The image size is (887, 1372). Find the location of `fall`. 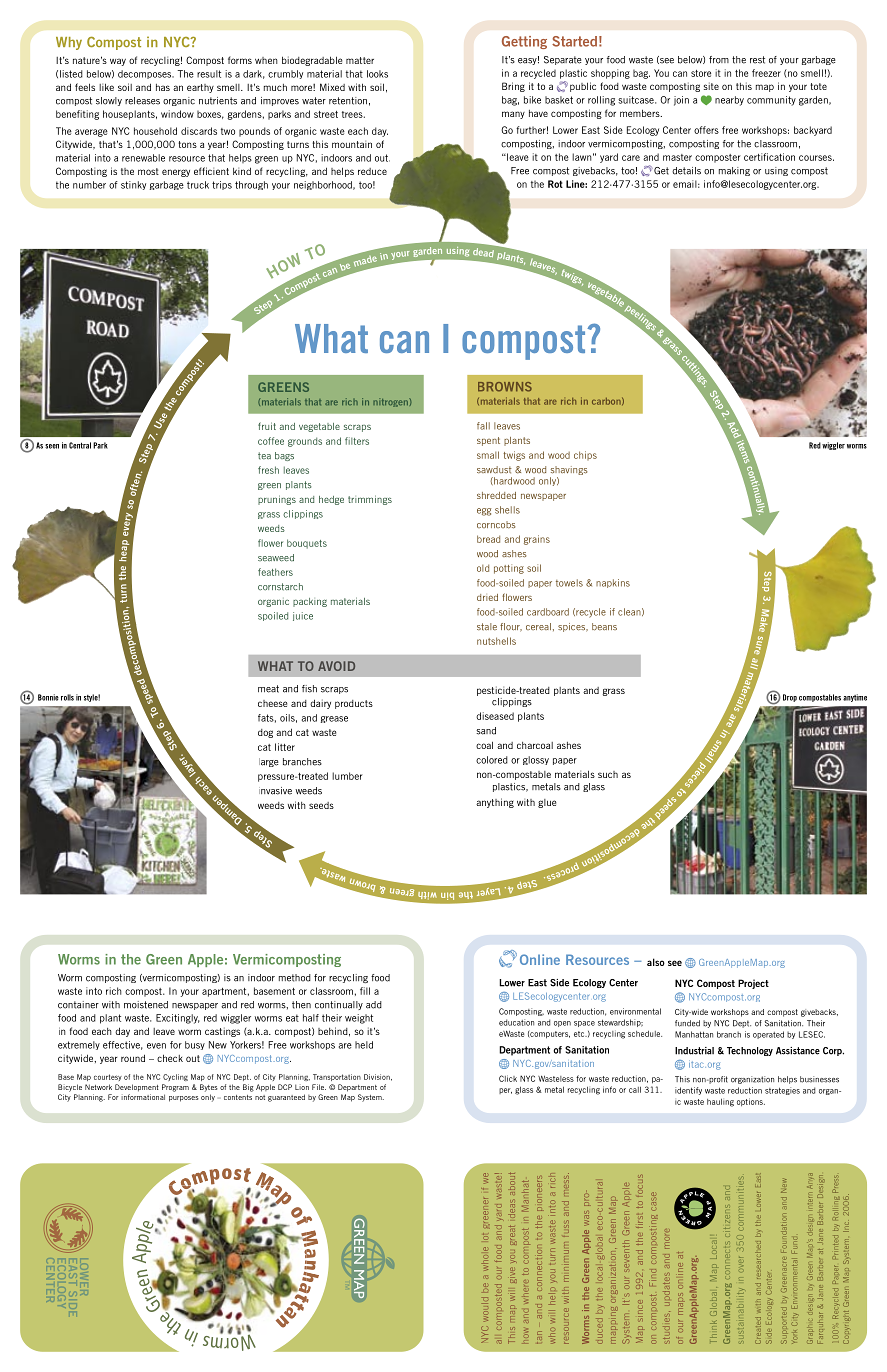

fall is located at coordinates (483, 426).
